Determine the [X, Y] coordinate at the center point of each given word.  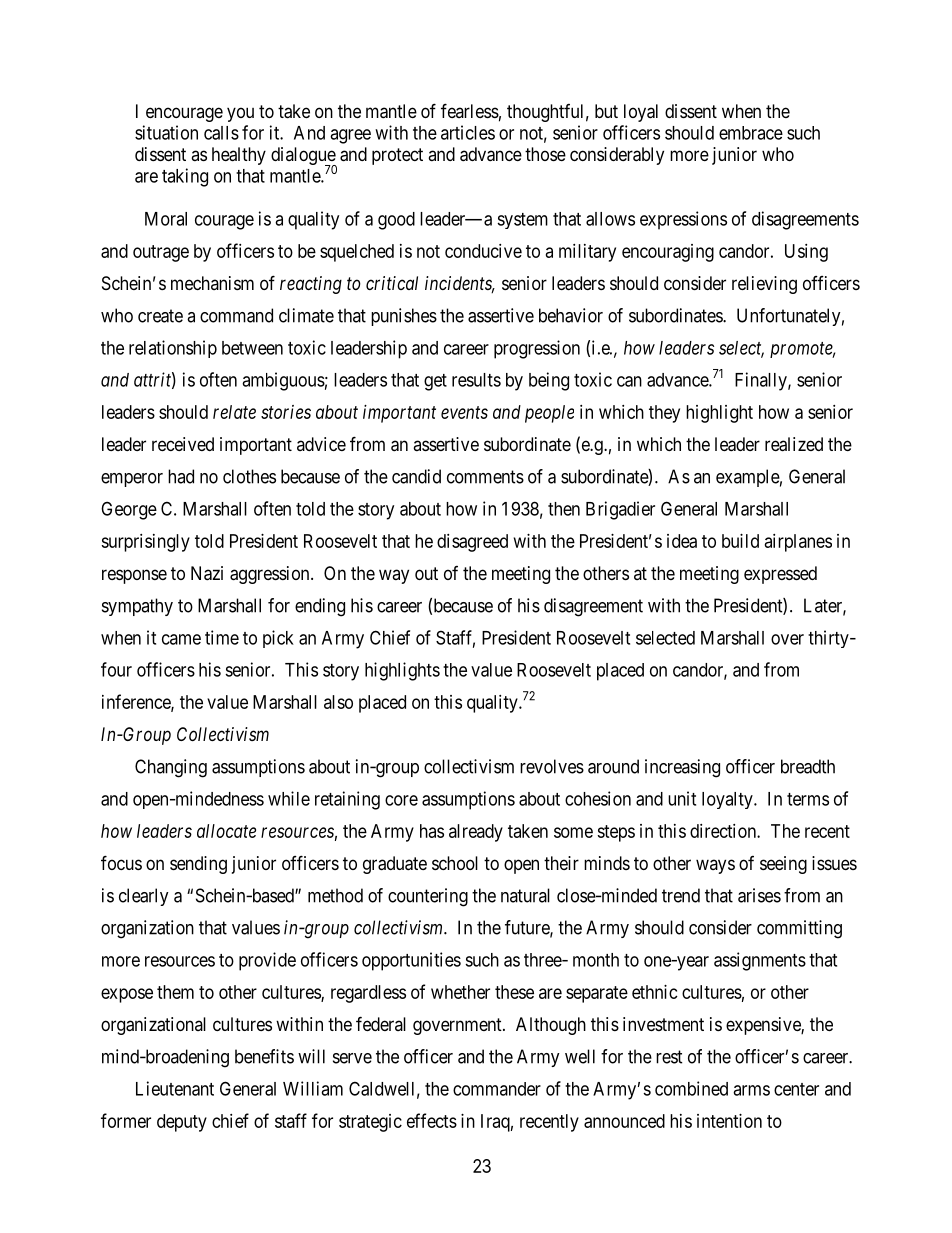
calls [221, 133]
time [222, 637]
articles [468, 132]
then [564, 509]
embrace [751, 133]
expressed [780, 575]
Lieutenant [175, 1088]
